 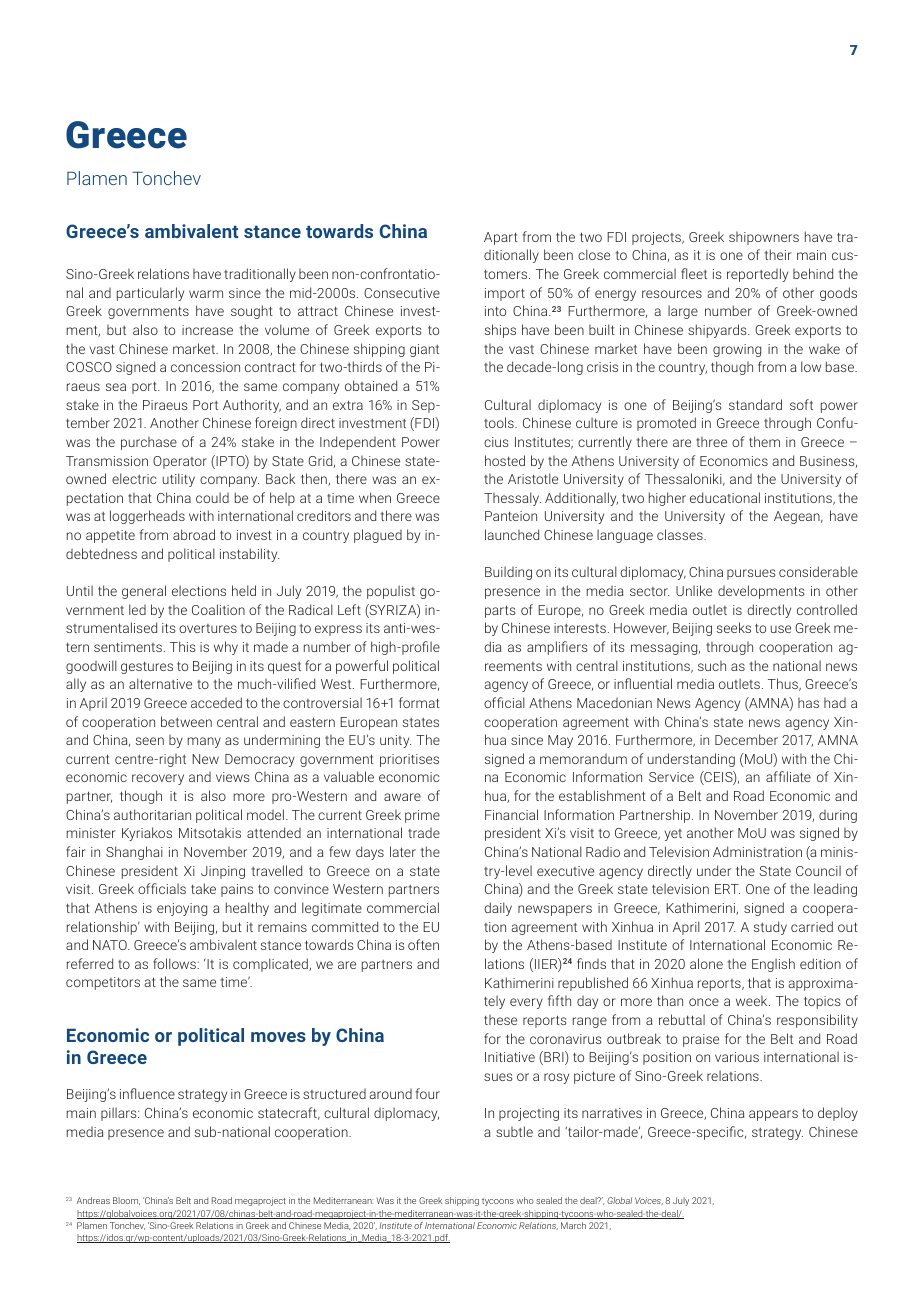 What do you see at coordinates (150, 741) in the screenshot?
I see `seen` at bounding box center [150, 741].
